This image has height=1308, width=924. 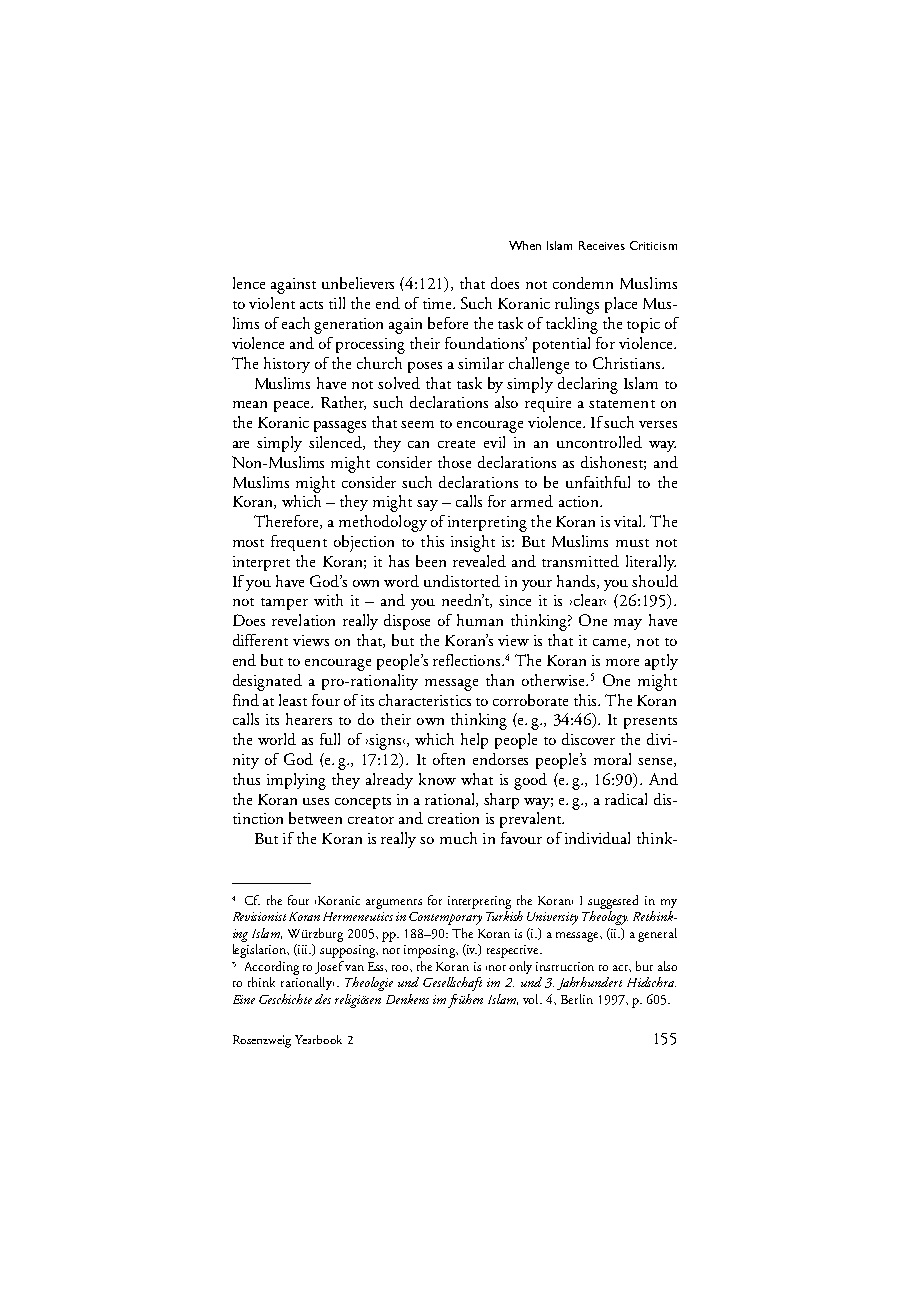 I want to click on create, so click(x=456, y=444).
